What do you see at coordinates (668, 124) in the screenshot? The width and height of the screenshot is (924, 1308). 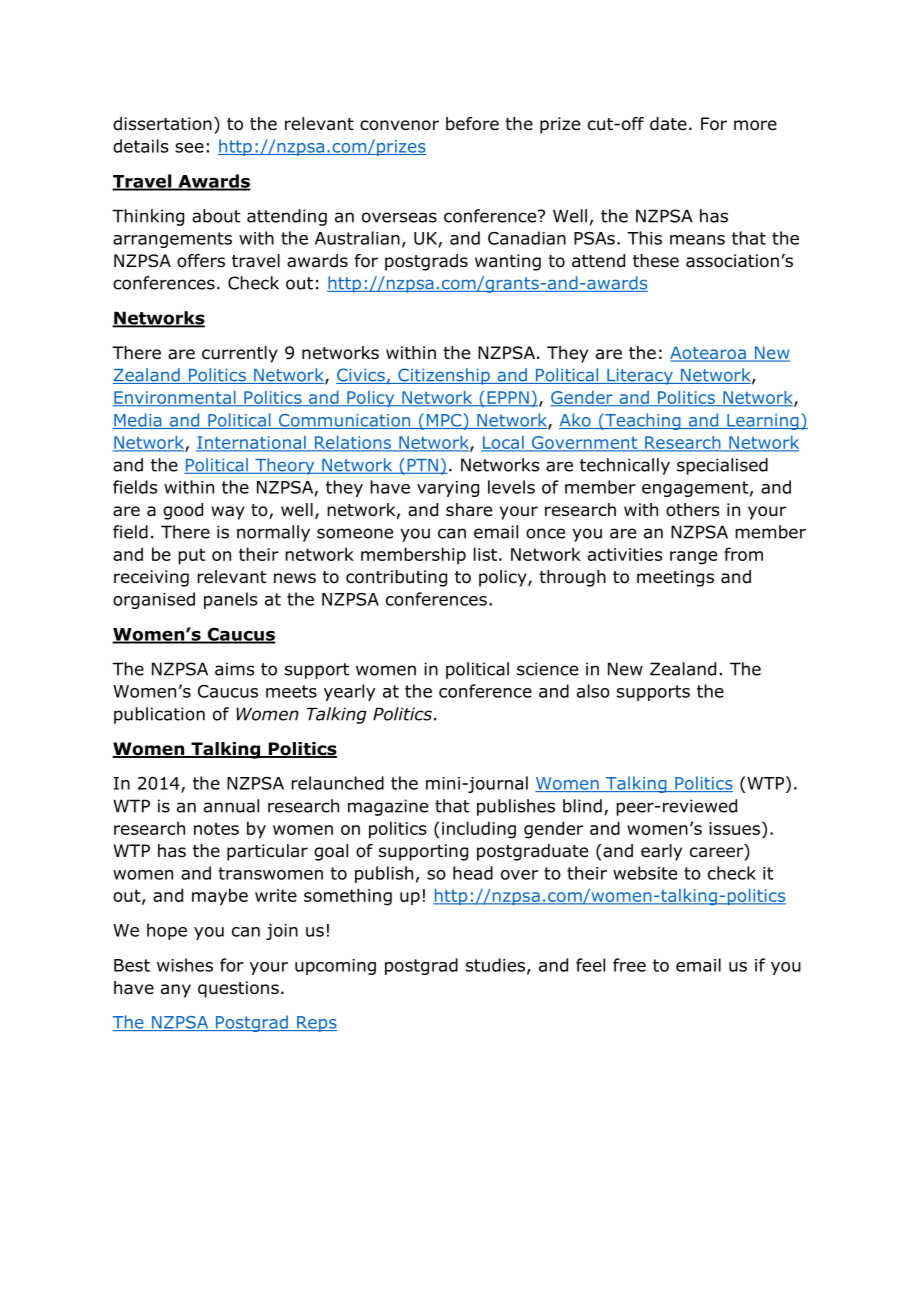 I see `date` at bounding box center [668, 124].
